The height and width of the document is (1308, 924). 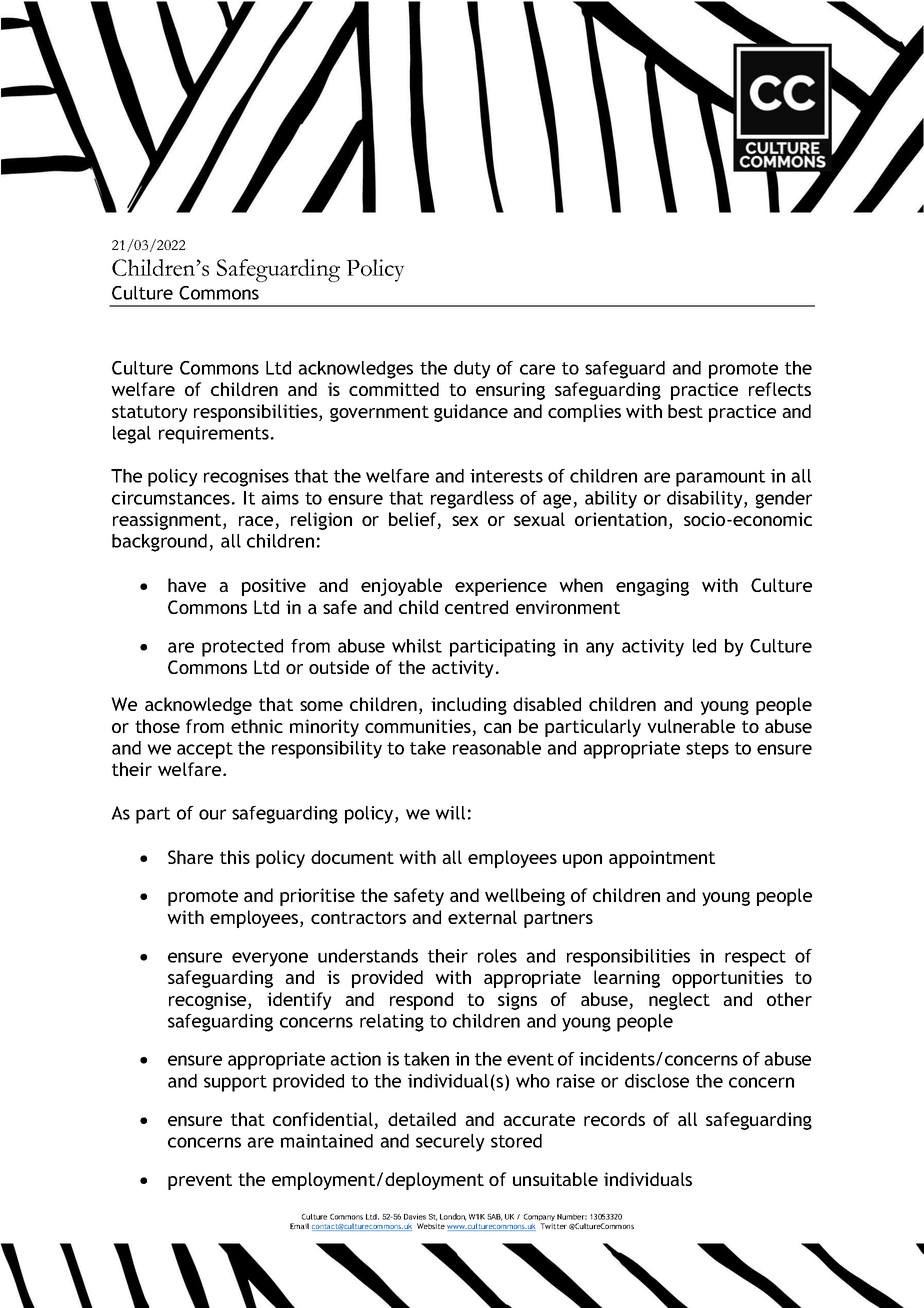 What do you see at coordinates (471, 413) in the document?
I see `guidance` at bounding box center [471, 413].
